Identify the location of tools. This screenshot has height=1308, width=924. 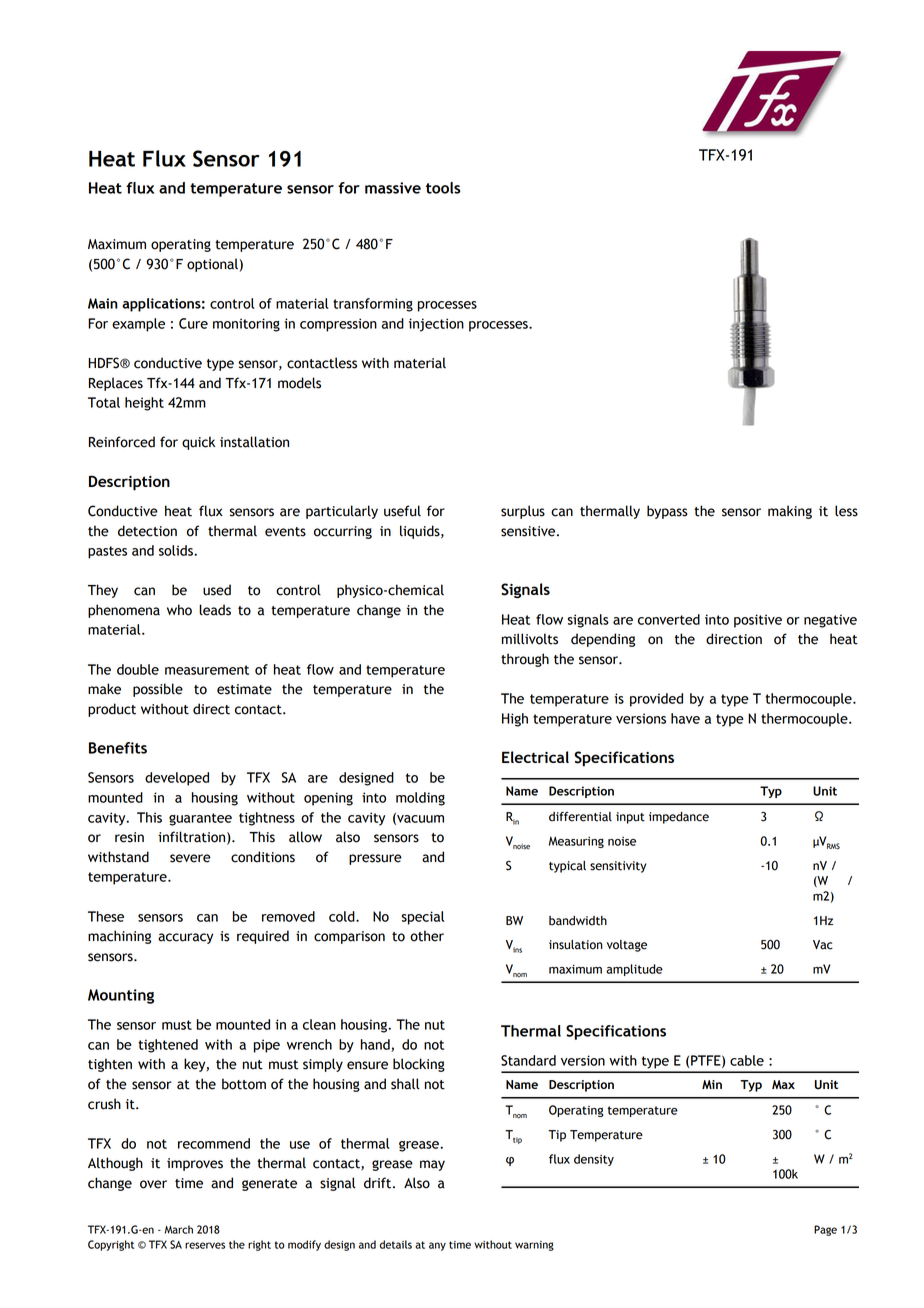
(443, 188).
